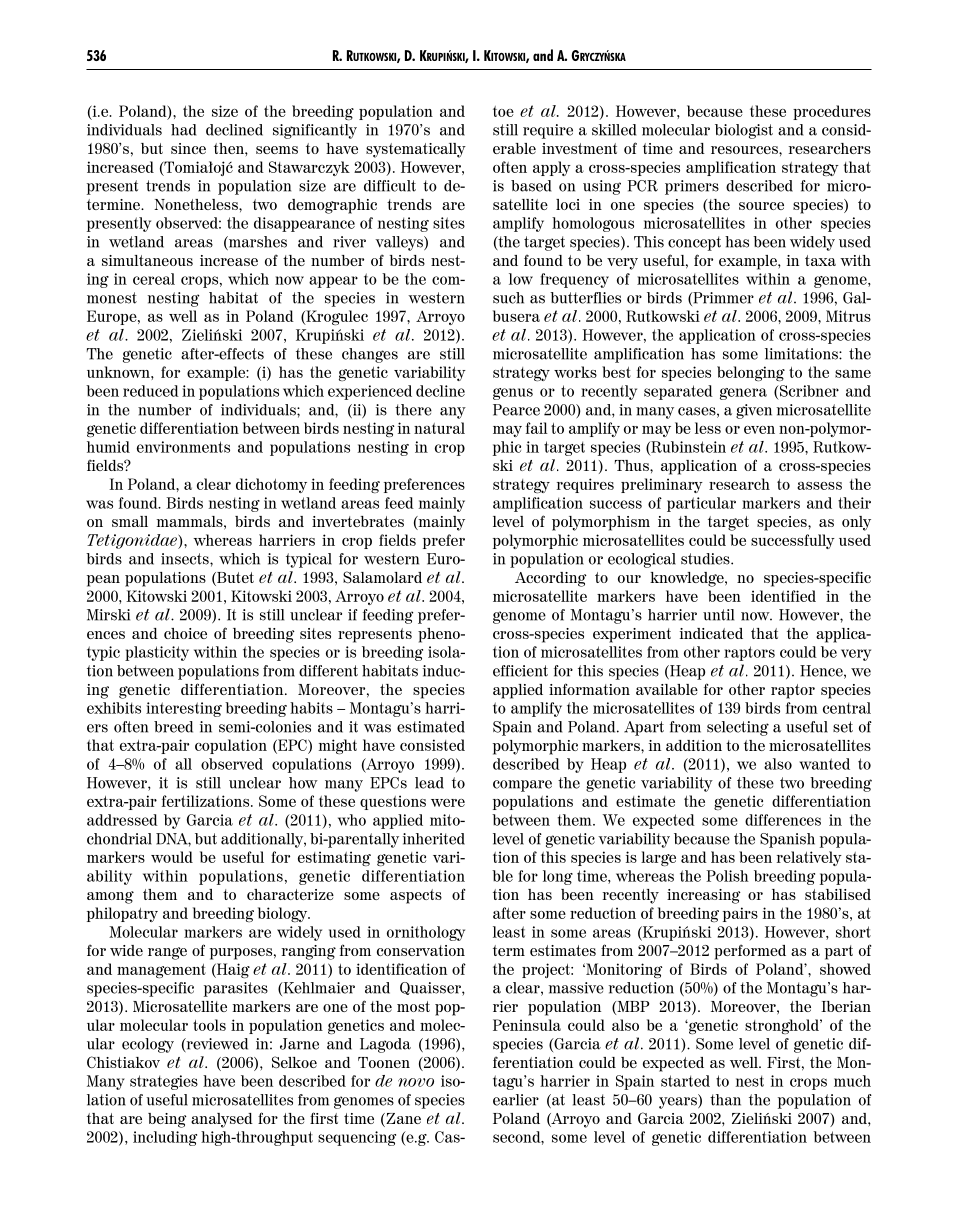 This screenshot has width=958, height=1232. I want to click on wanted, so click(824, 764).
